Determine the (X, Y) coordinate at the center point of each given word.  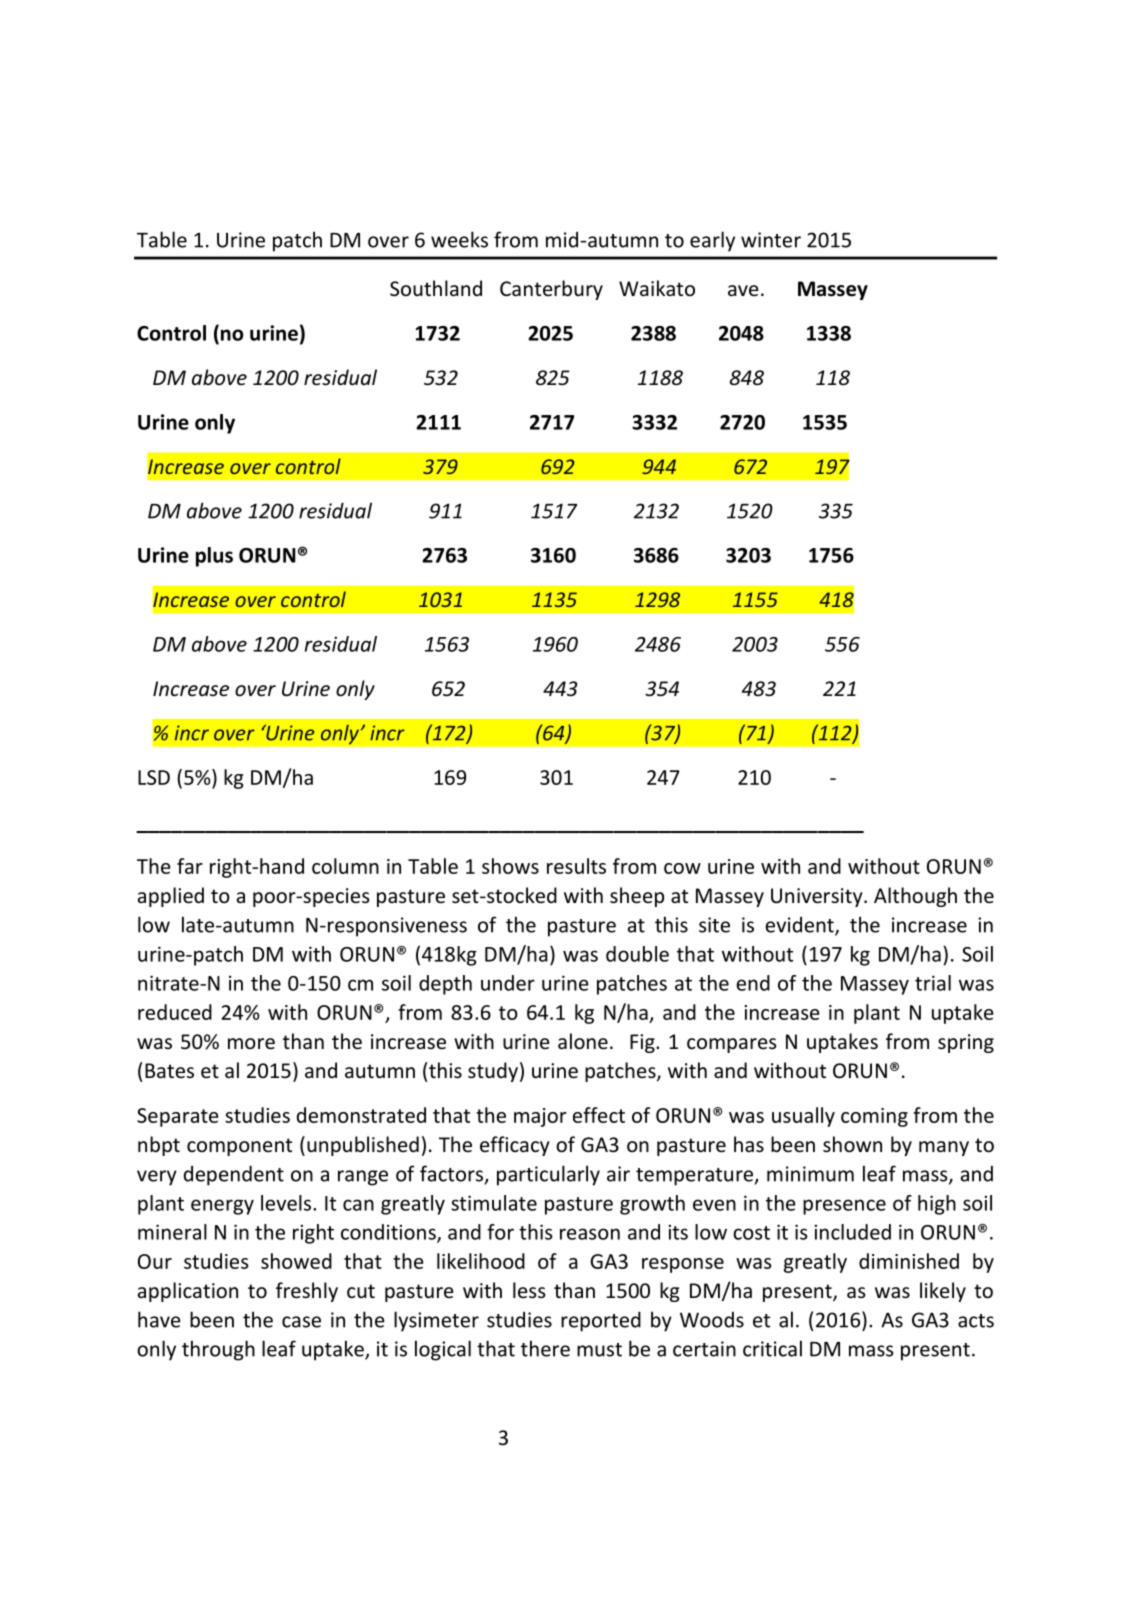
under (508, 983)
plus (214, 557)
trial (933, 983)
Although (915, 897)
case (301, 1322)
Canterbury (551, 290)
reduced (175, 1012)
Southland (436, 288)
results (576, 866)
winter (771, 240)
